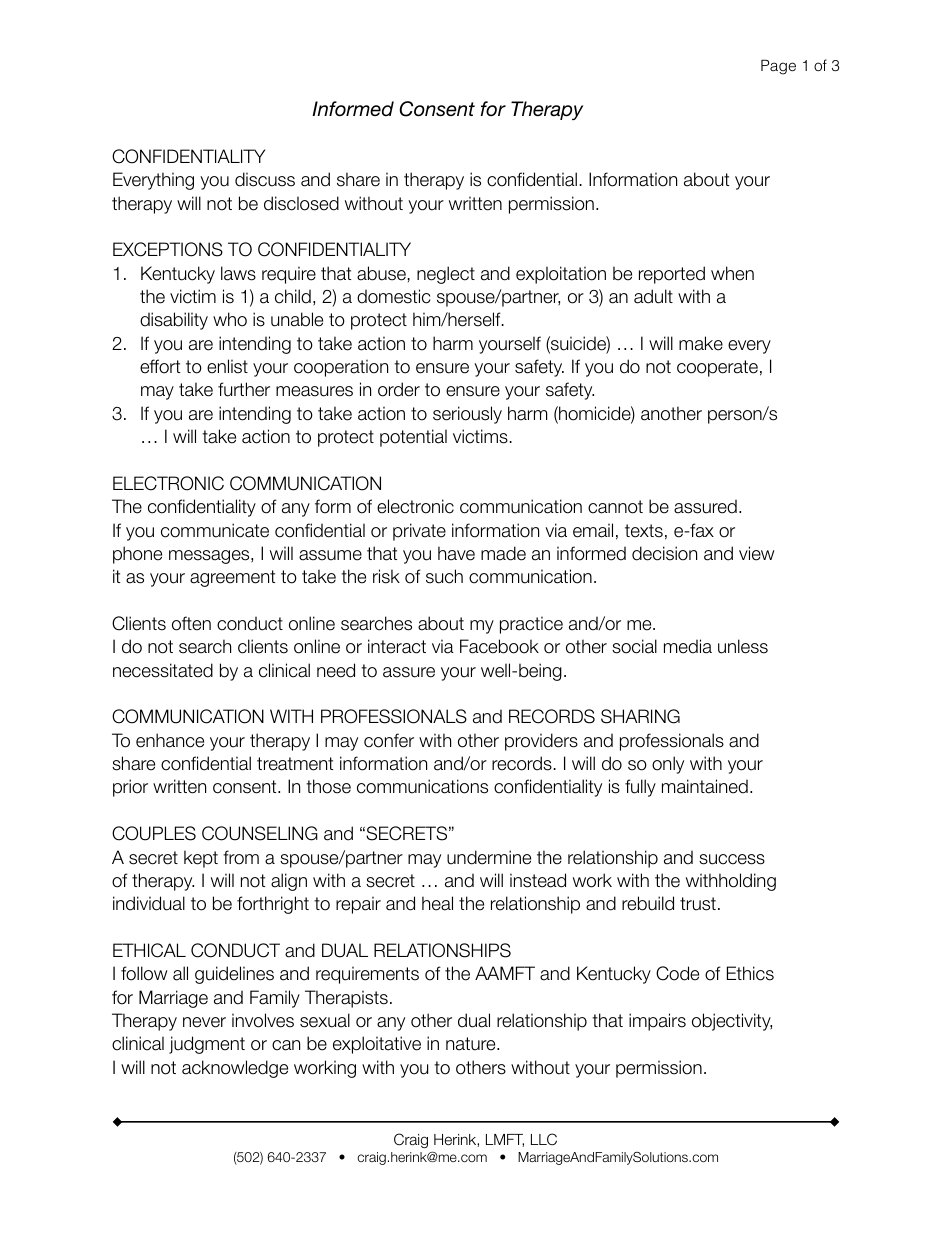 The image size is (952, 1233). Describe the element at coordinates (732, 1022) in the page. I see `objectivity` at that location.
